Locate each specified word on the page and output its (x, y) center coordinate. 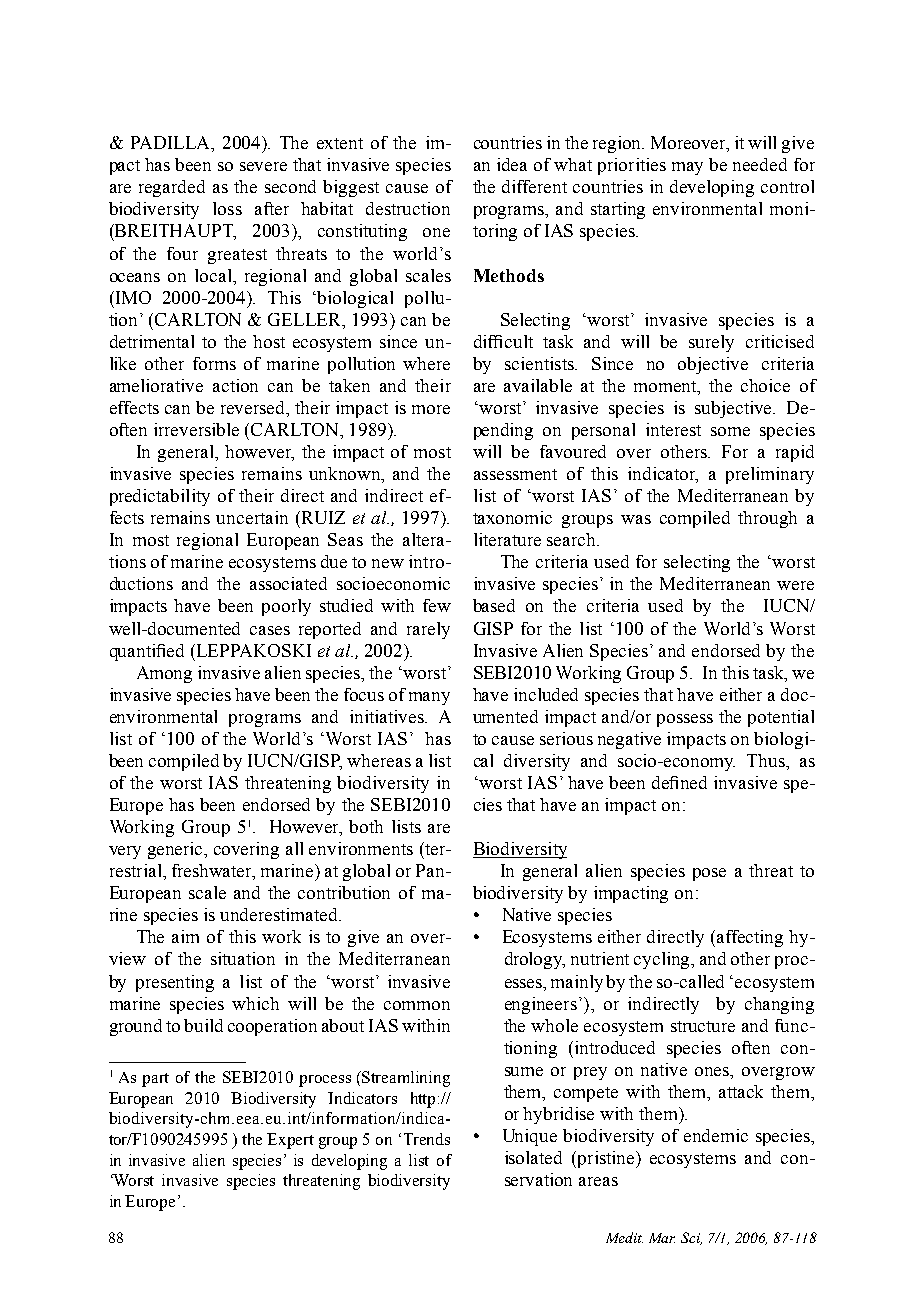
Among (164, 674)
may (687, 168)
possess (685, 720)
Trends (427, 1139)
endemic (716, 1135)
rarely (428, 630)
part (155, 1080)
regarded (172, 188)
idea (512, 164)
